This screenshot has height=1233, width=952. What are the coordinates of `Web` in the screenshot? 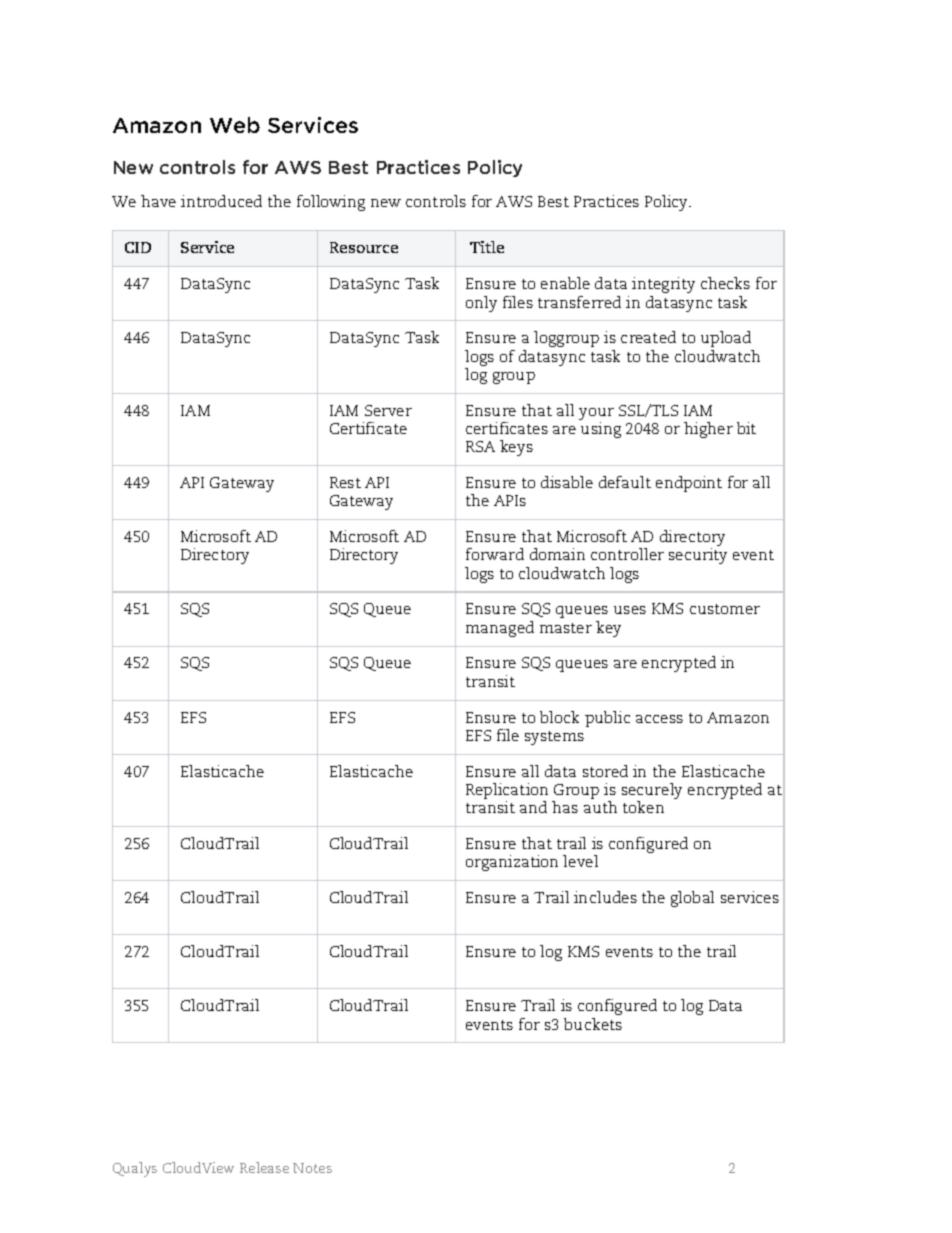 It's located at (235, 125).
